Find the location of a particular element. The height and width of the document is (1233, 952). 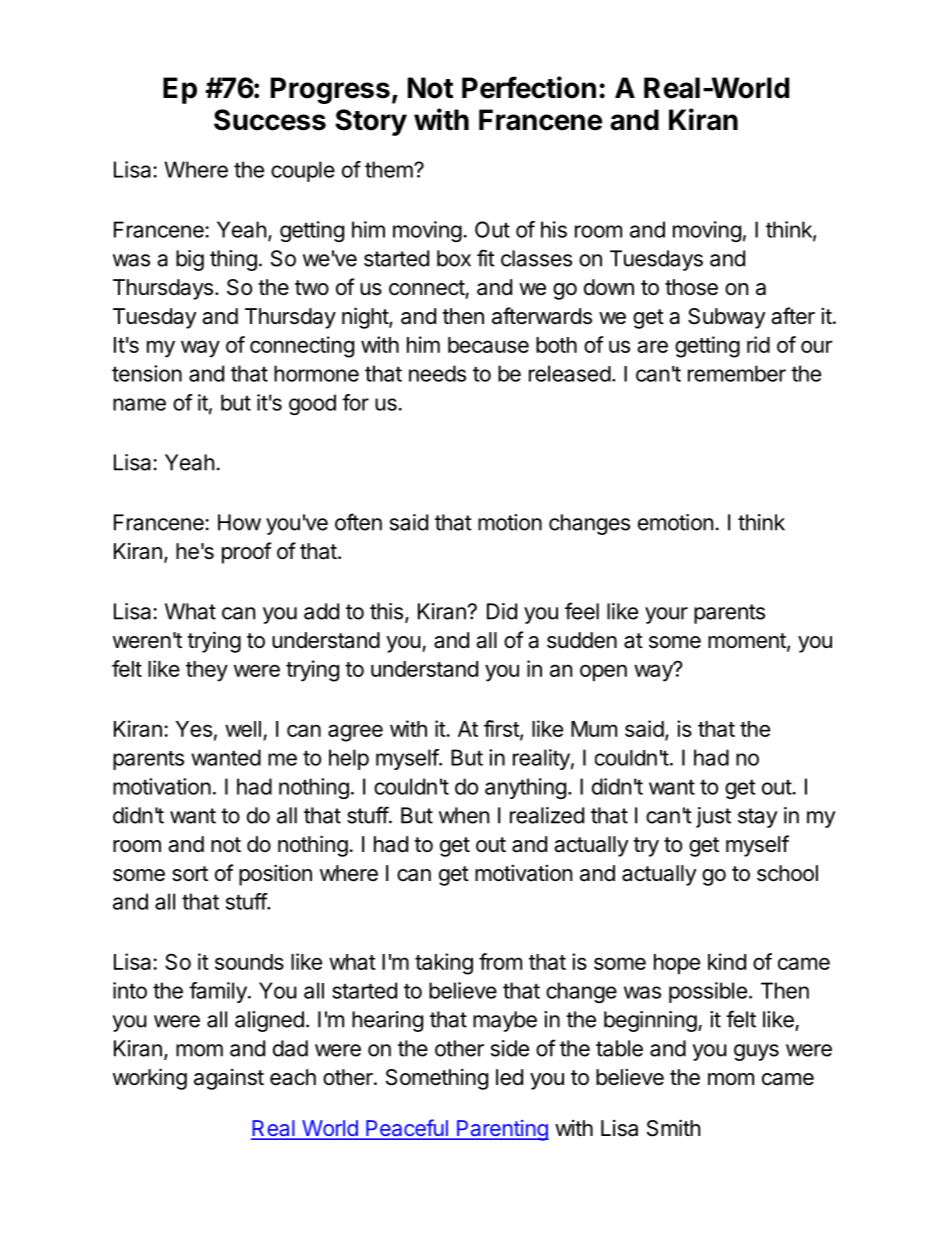

Smith is located at coordinates (673, 1128).
